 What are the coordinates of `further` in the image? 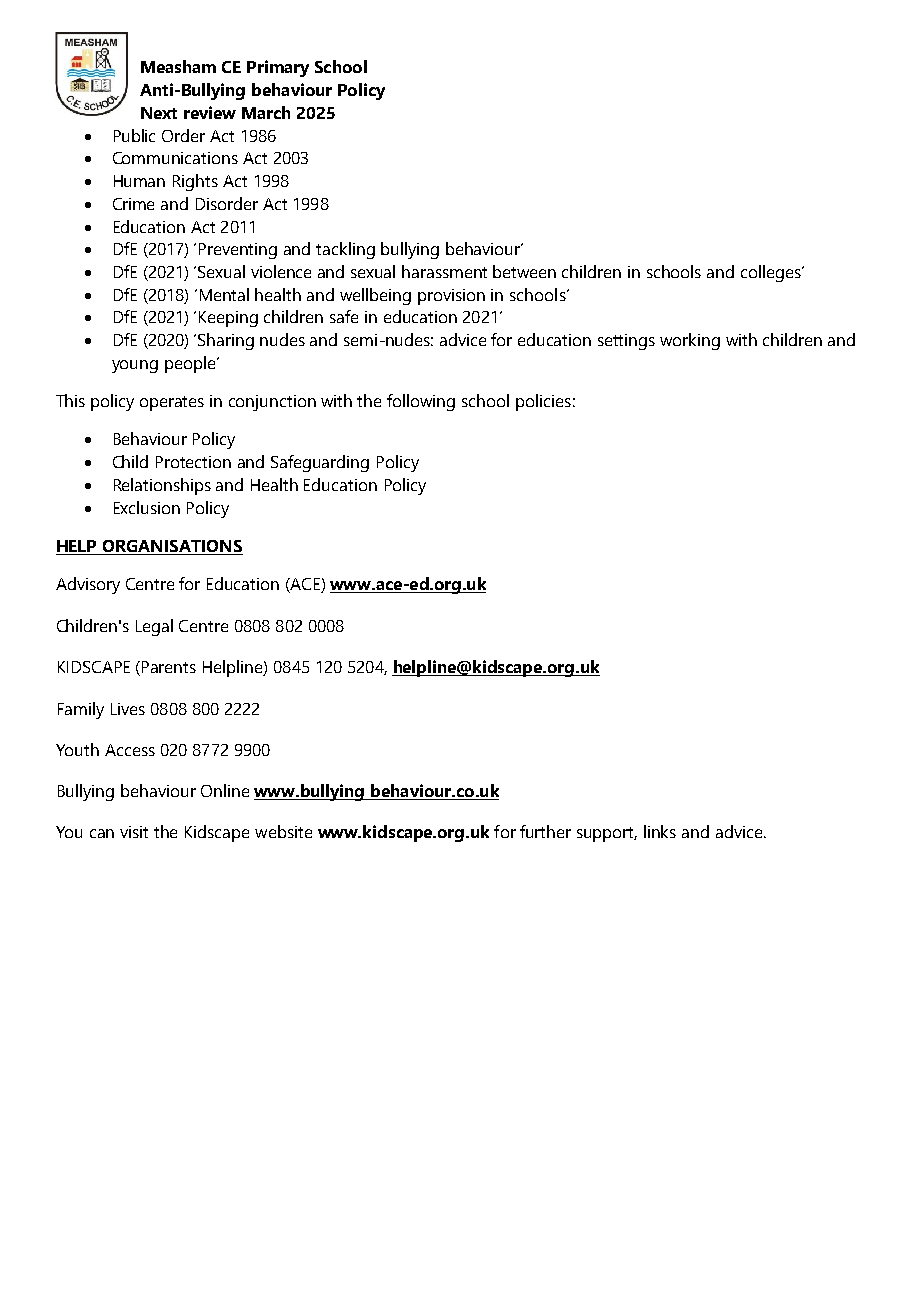 It's located at (545, 831).
